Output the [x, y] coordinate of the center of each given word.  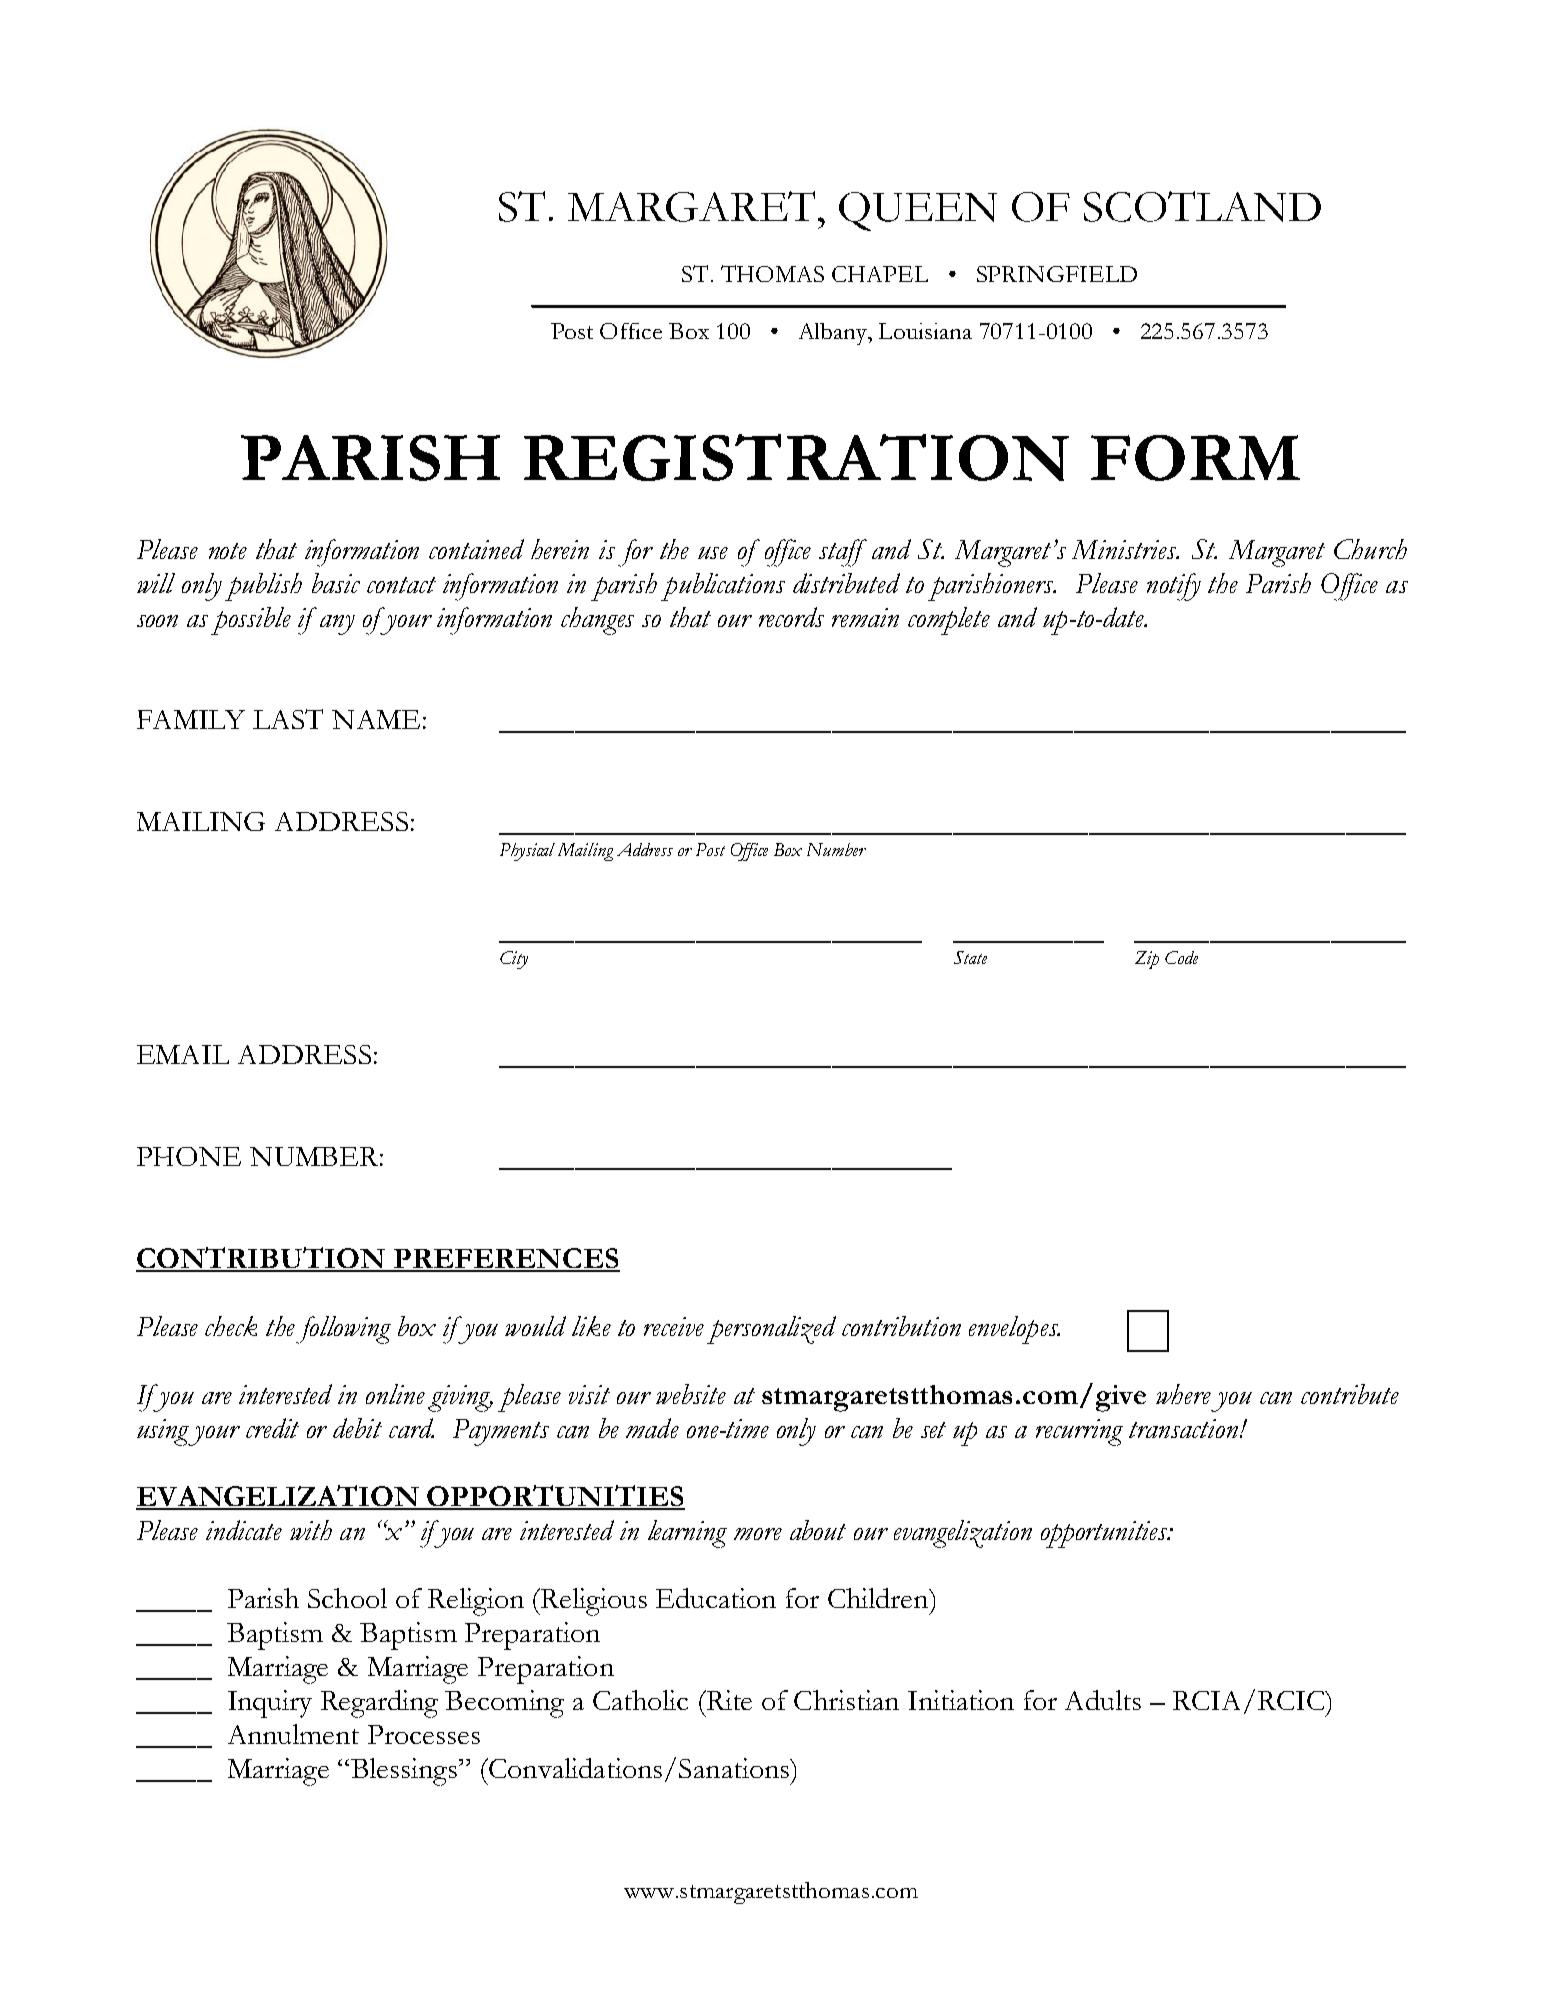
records [791, 617]
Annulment [293, 1734]
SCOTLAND [1202, 206]
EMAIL [183, 1054]
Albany [834, 334]
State [970, 957]
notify [1174, 587]
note [228, 551]
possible [251, 621]
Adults [1103, 1700]
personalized [771, 1330]
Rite [728, 1700]
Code [1181, 957]
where [1183, 1394]
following [343, 1330]
